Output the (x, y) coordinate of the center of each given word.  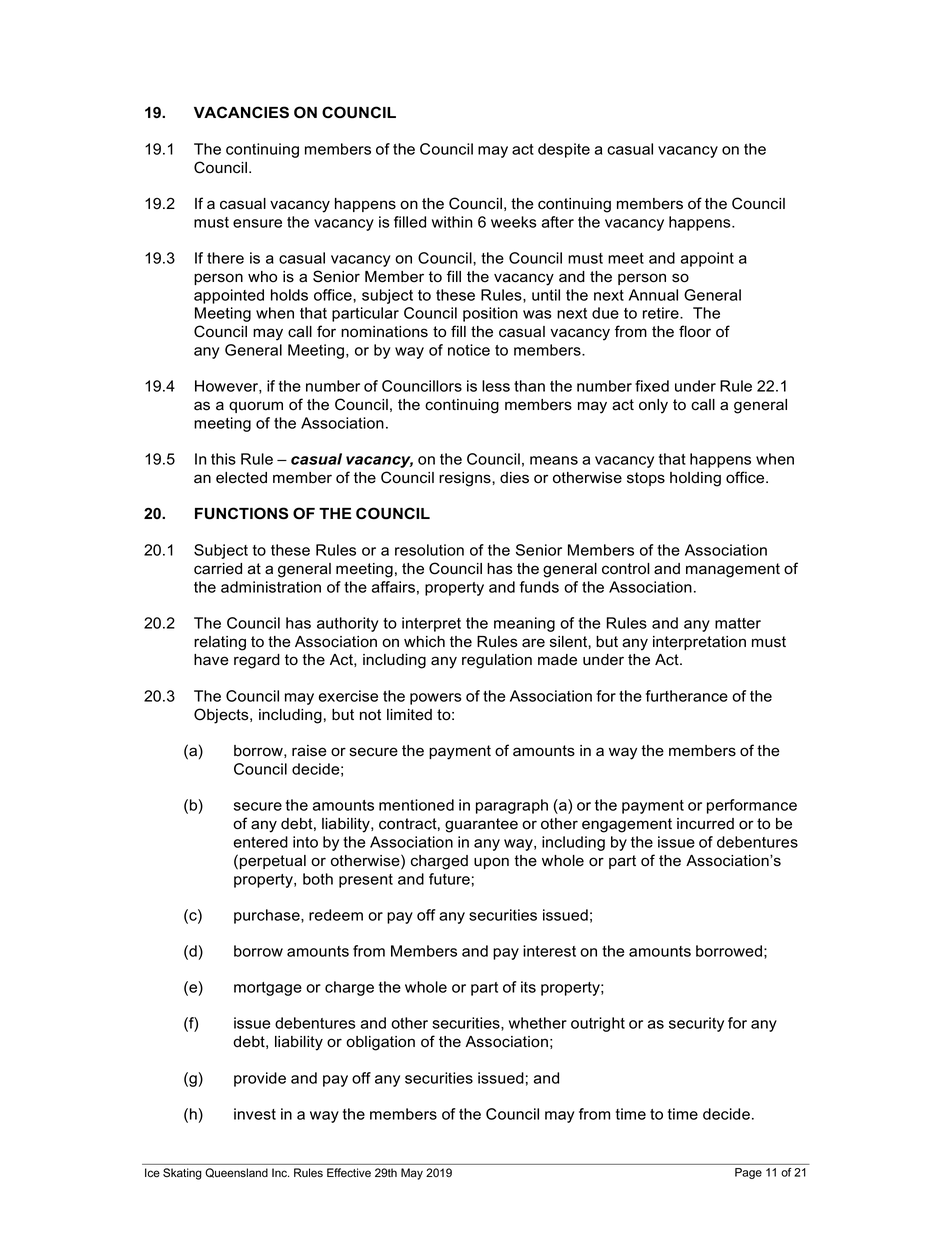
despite (564, 150)
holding (695, 479)
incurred (705, 824)
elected (241, 478)
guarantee (481, 825)
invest (255, 1114)
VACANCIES (241, 112)
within (452, 222)
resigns (466, 479)
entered (260, 842)
